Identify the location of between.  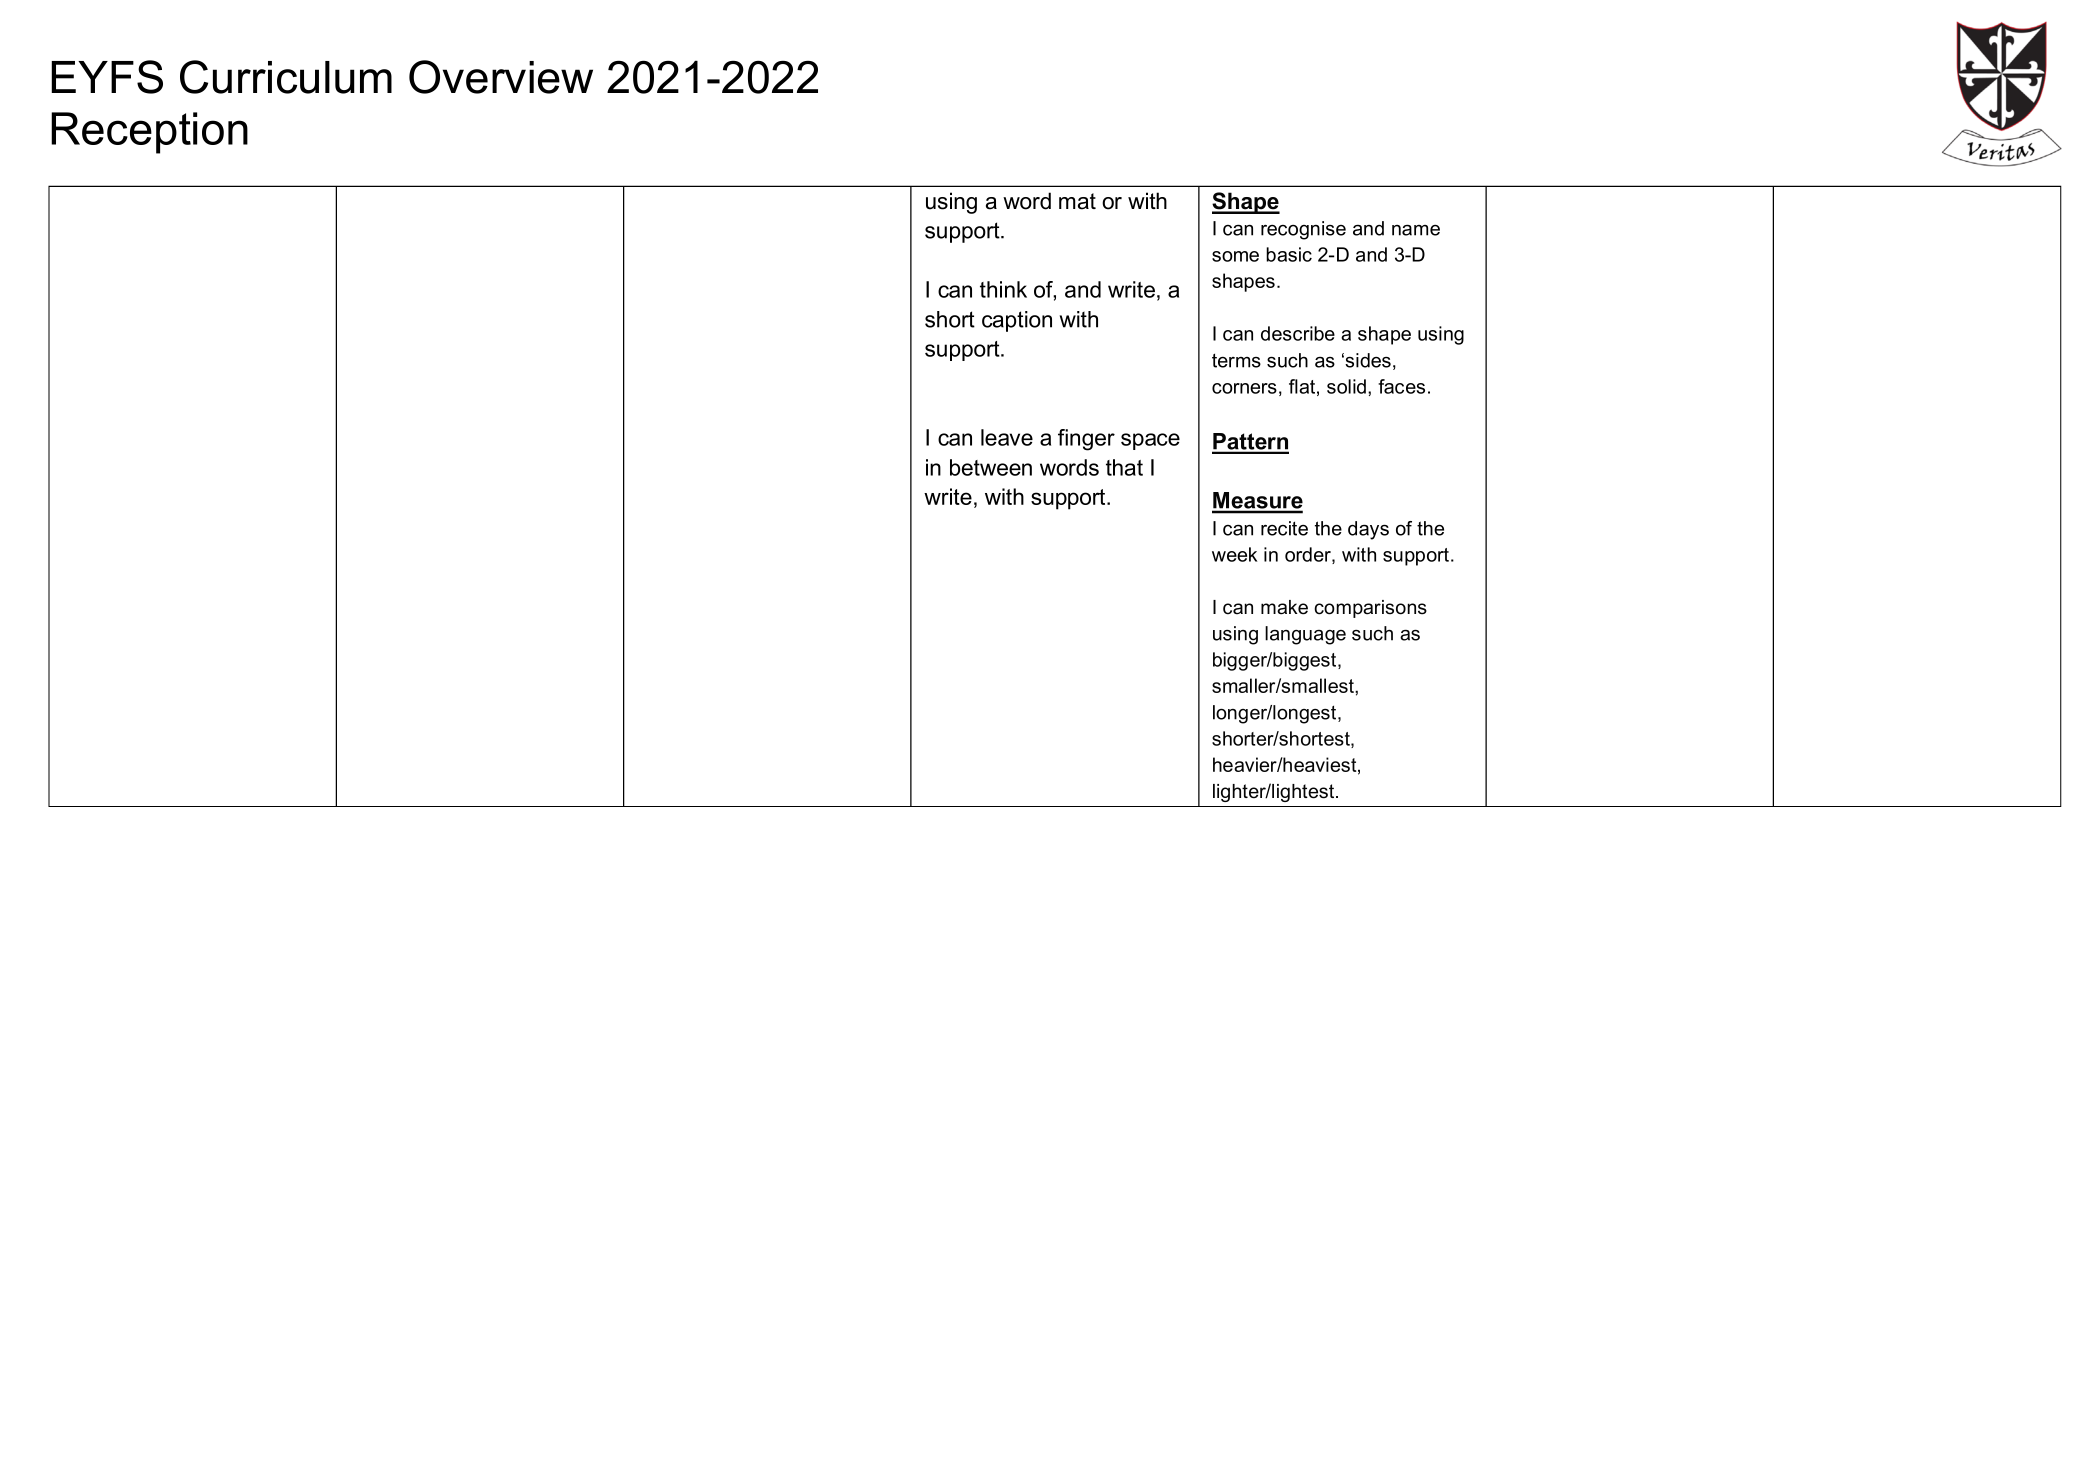
(991, 467).
